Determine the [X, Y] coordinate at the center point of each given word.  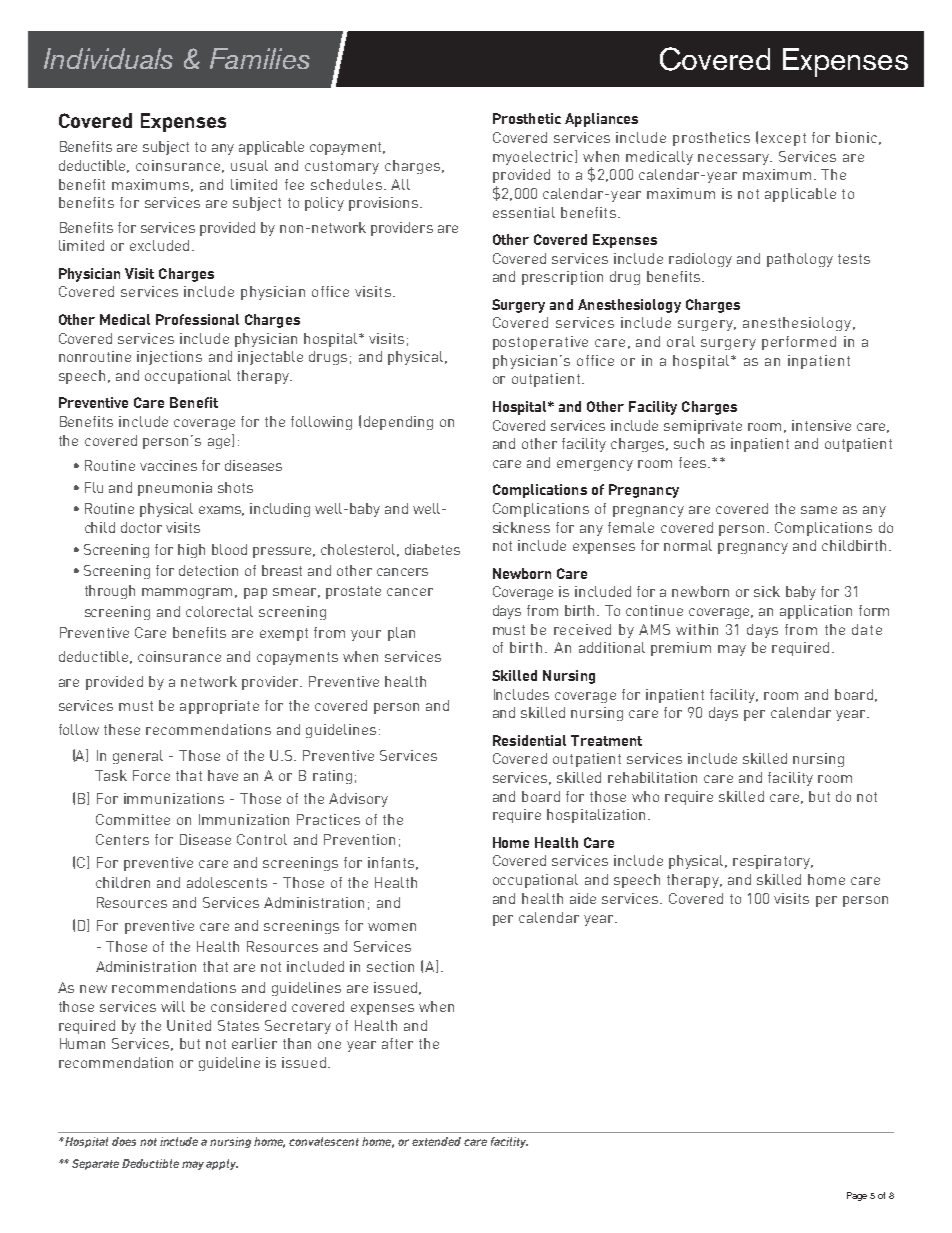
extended [436, 1141]
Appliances [601, 120]
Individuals [108, 58]
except [783, 139]
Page [857, 1196]
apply [222, 1164]
